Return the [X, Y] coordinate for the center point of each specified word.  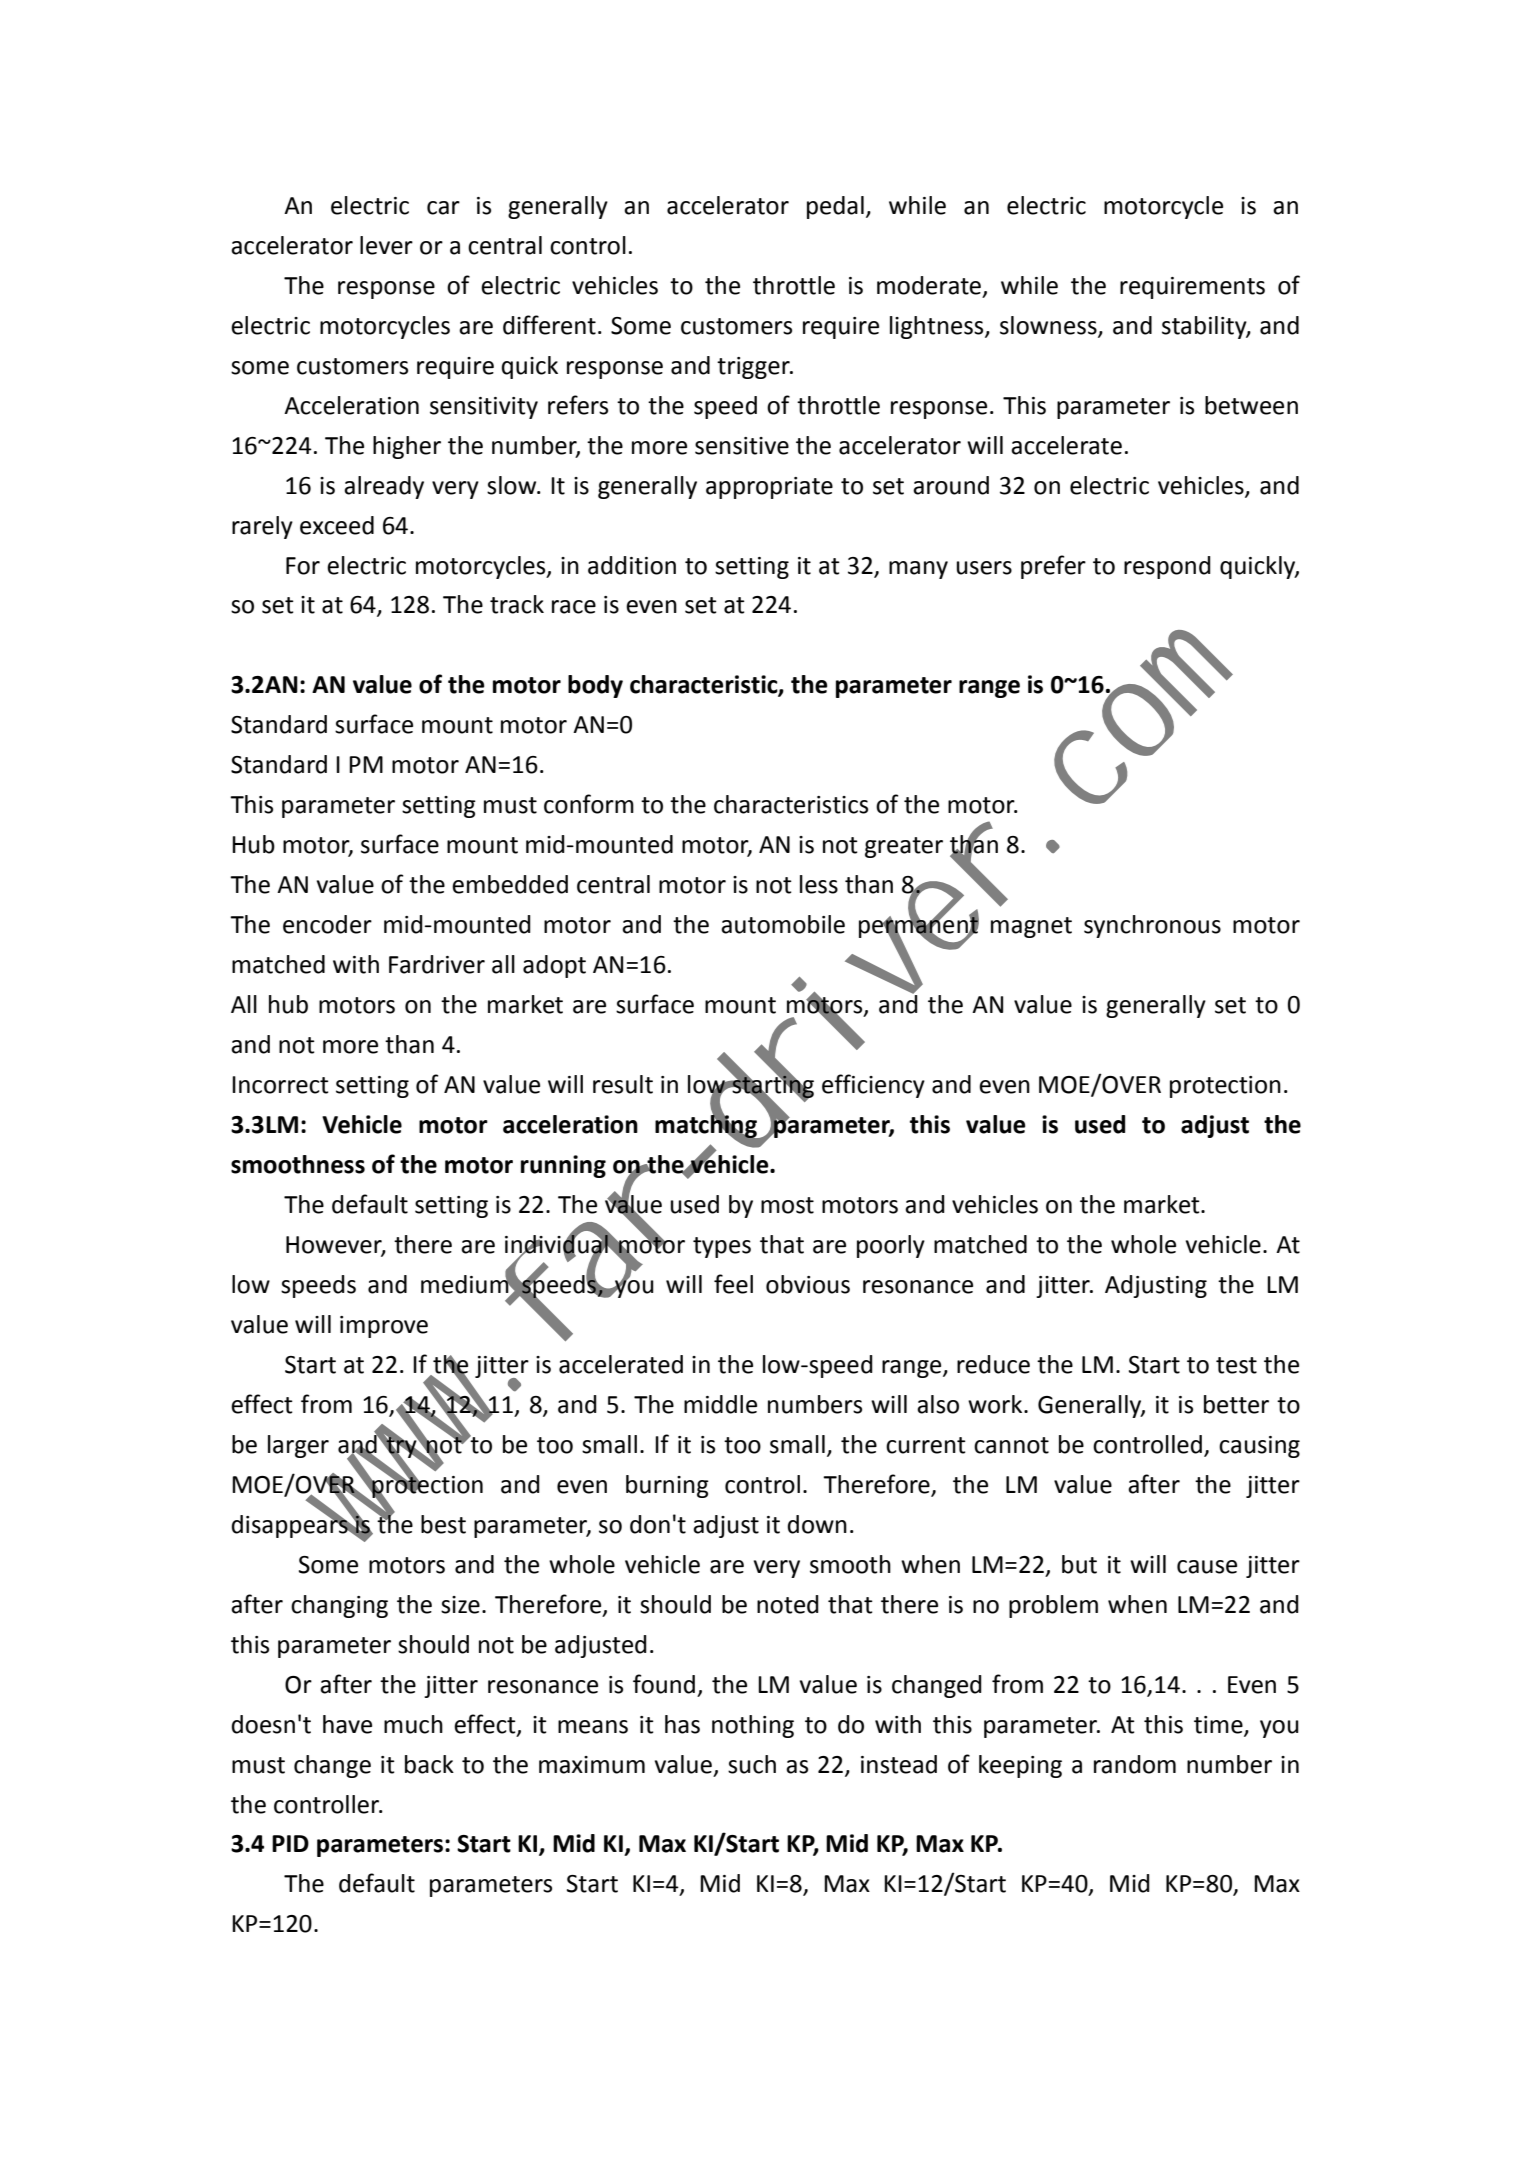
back [429, 1764]
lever [386, 245]
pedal [835, 207]
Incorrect [280, 1085]
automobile [783, 924]
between [1251, 405]
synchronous [1152, 926]
